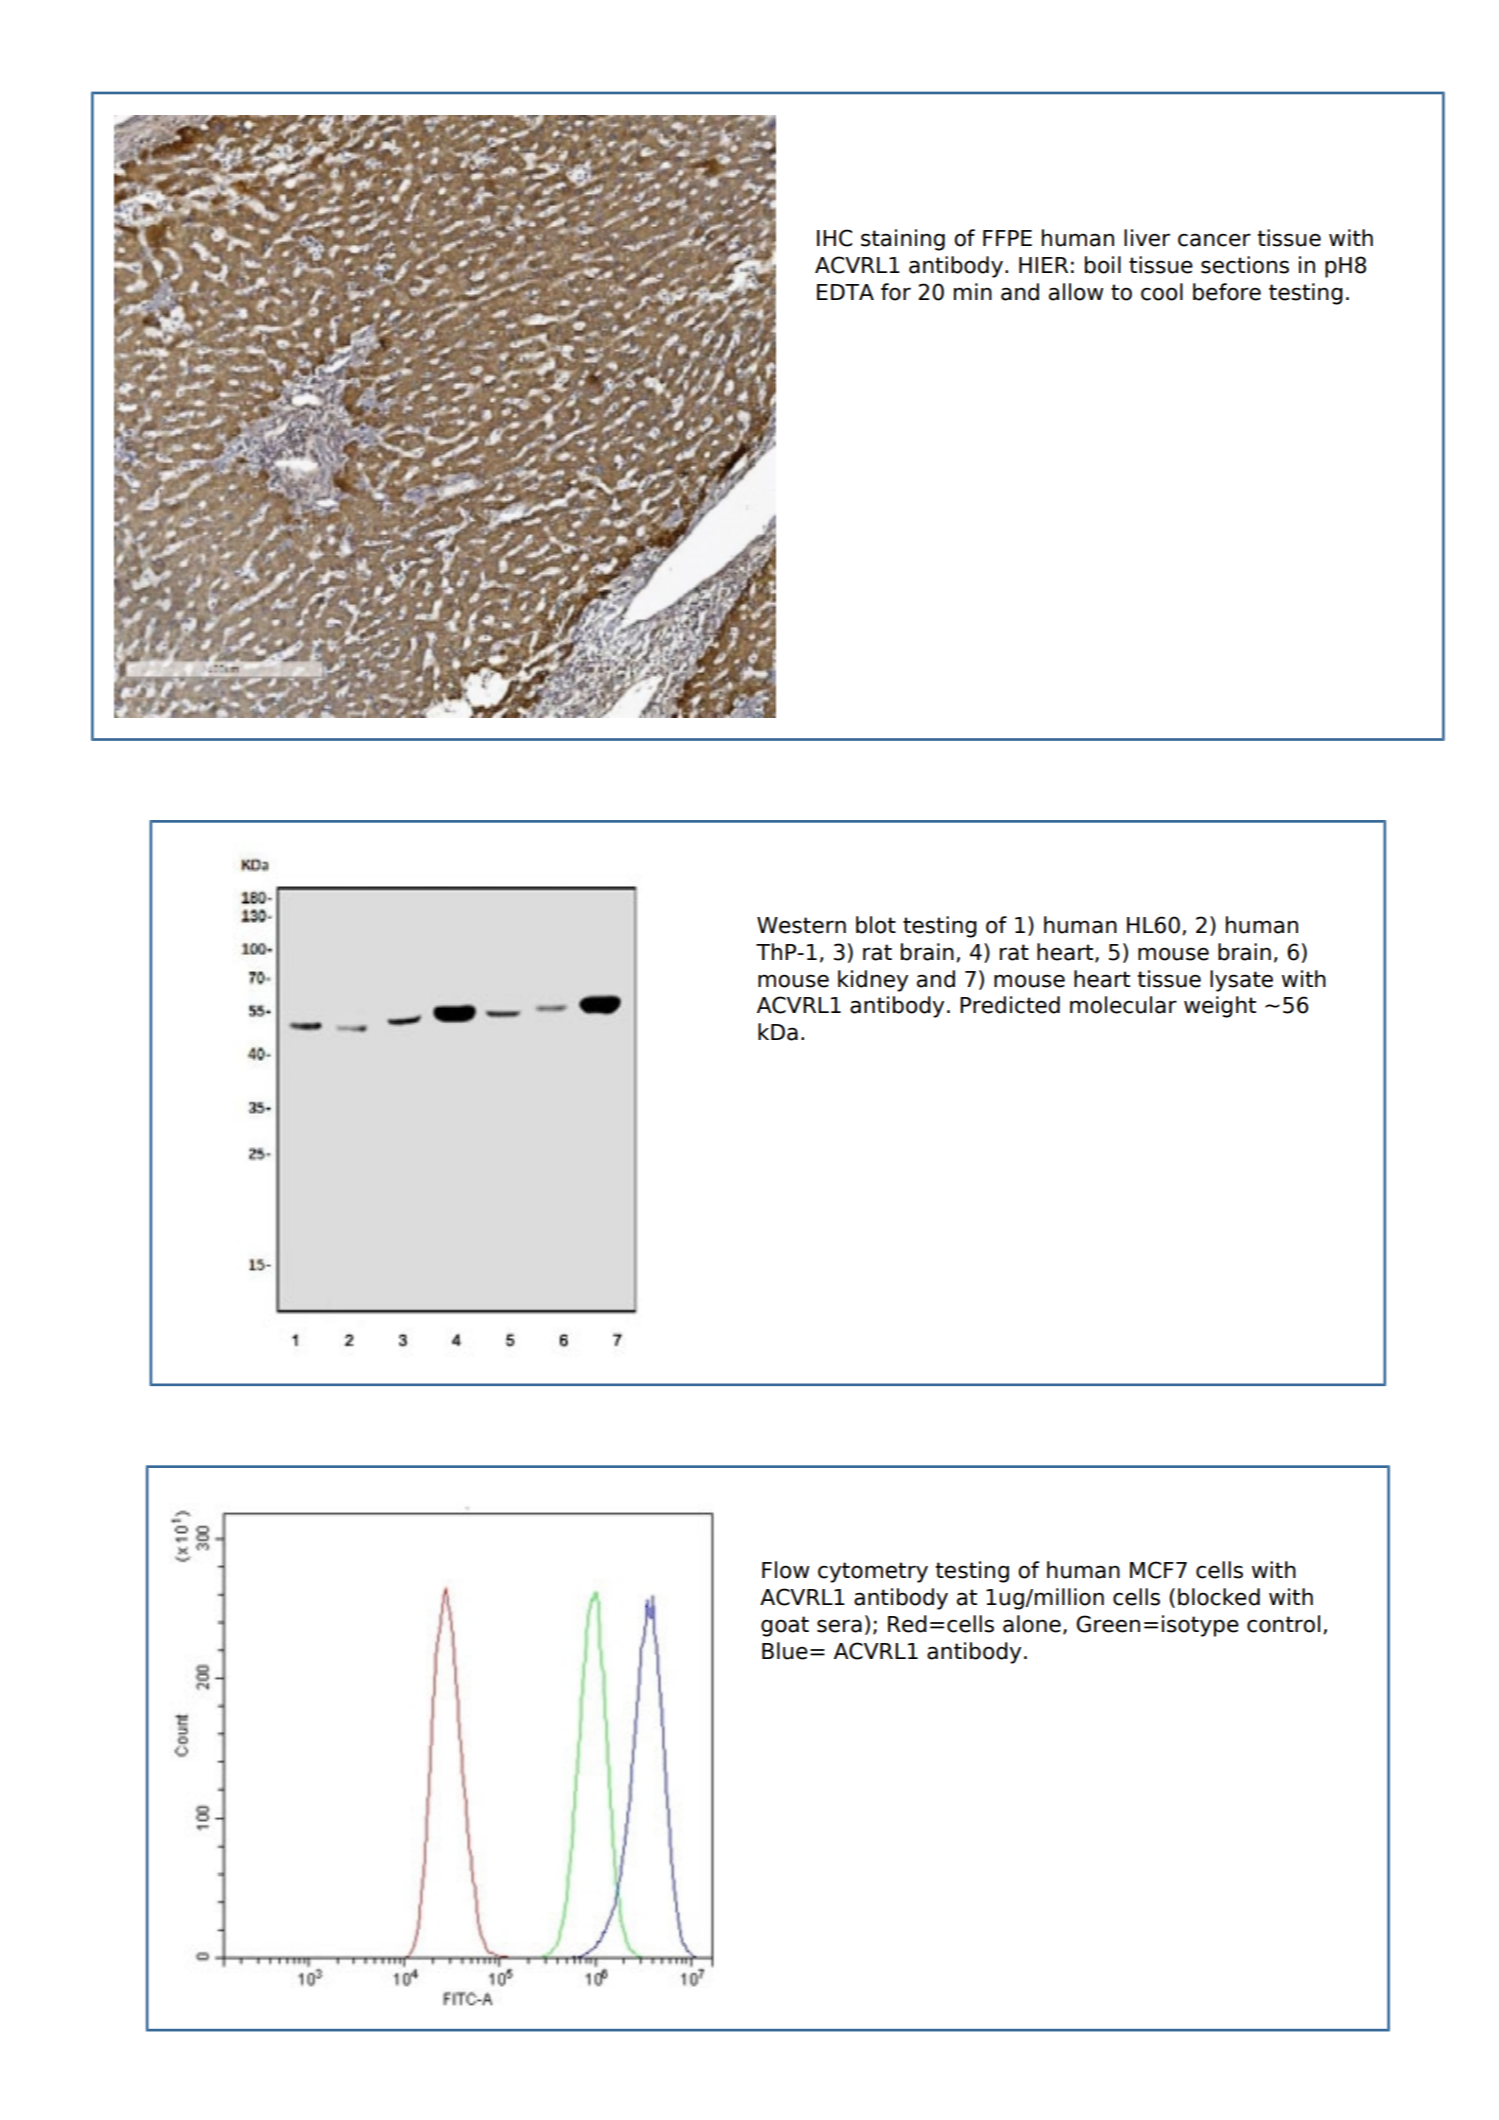  What do you see at coordinates (1220, 1007) in the screenshot?
I see `weight` at bounding box center [1220, 1007].
